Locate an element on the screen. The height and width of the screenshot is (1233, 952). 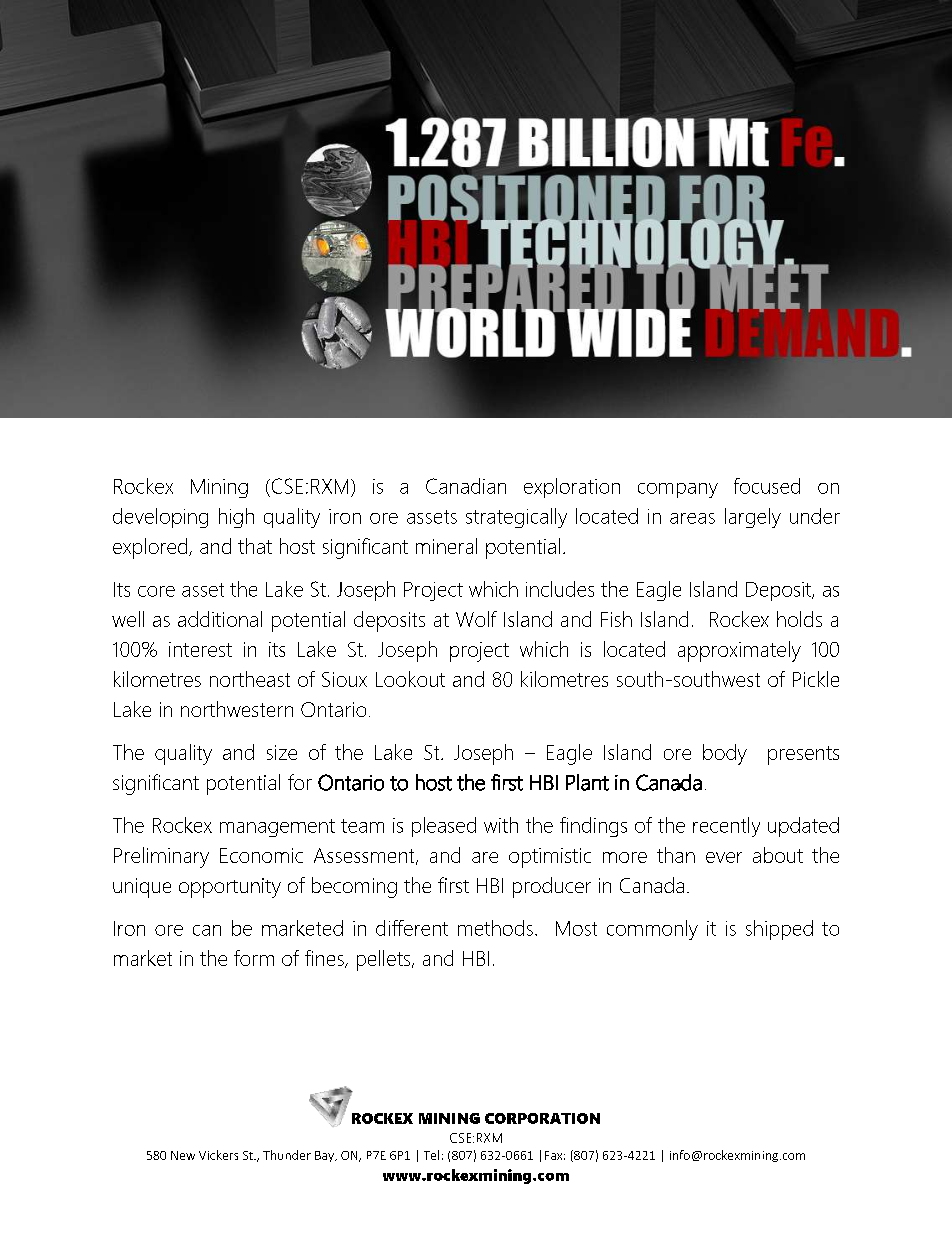
CORPORATION is located at coordinates (542, 1118).
